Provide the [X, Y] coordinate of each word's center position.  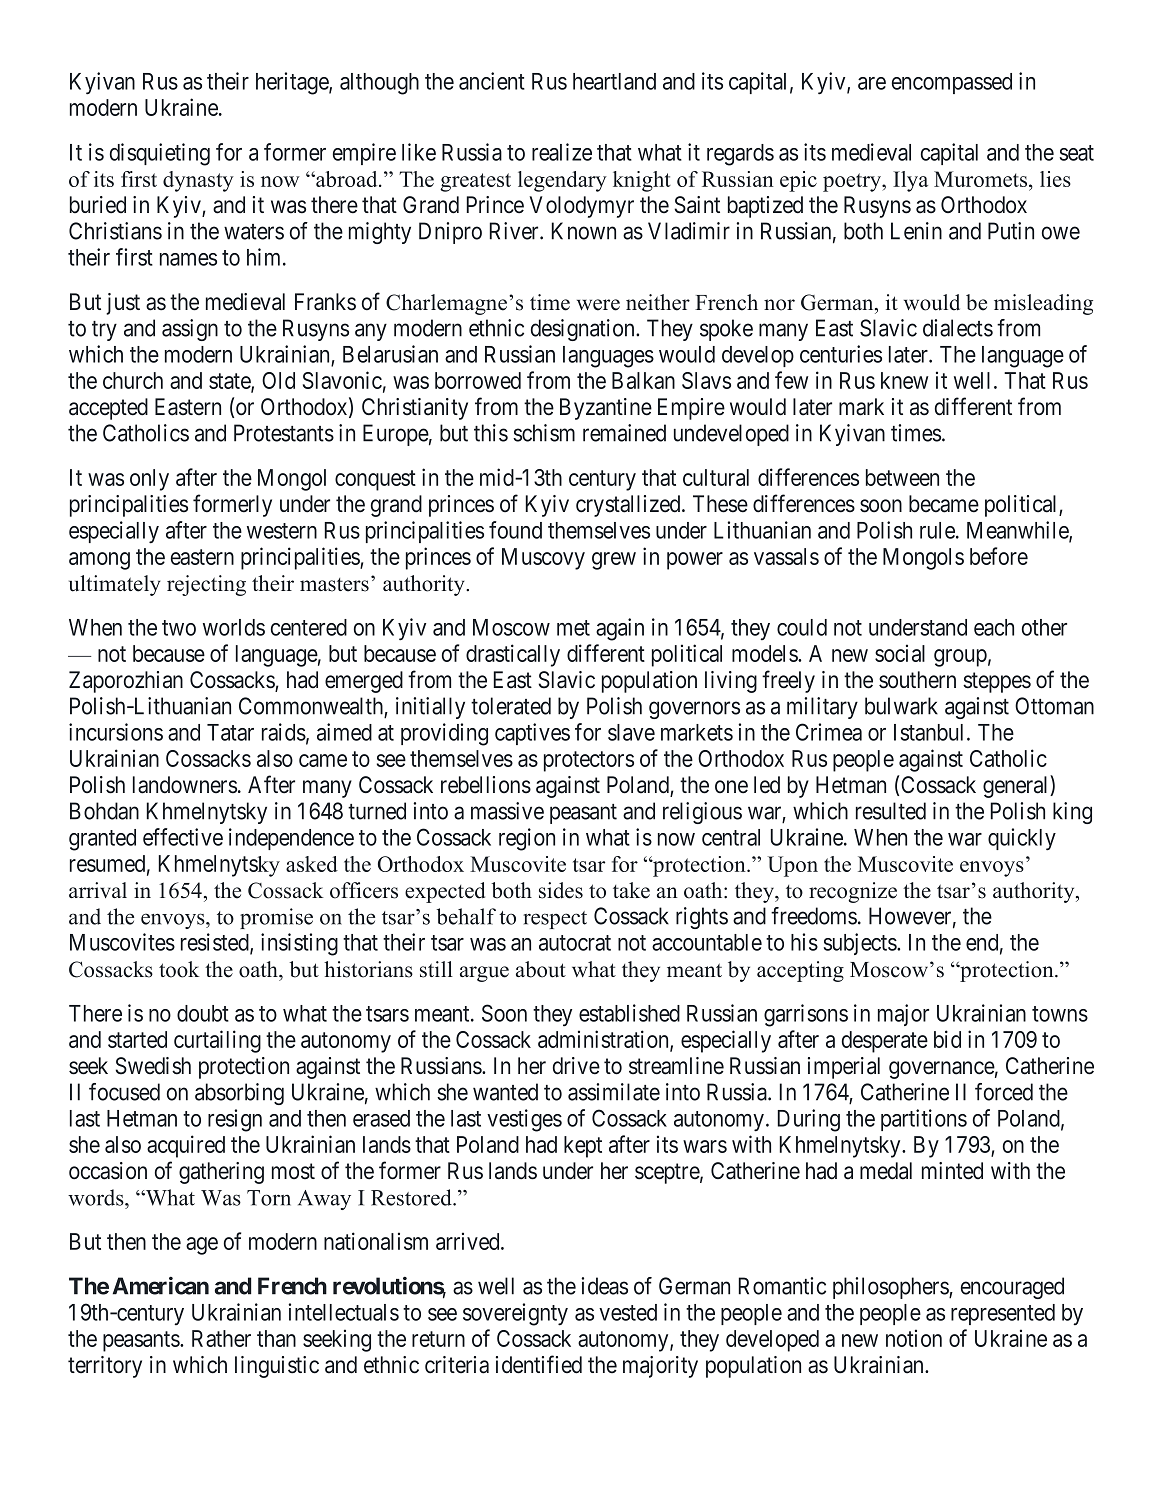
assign [190, 330]
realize [562, 152]
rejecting [206, 585]
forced [1004, 1092]
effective [183, 837]
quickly [1022, 839]
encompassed [952, 83]
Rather [221, 1338]
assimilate [614, 1092]
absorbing [239, 1094]
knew [904, 380]
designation [584, 330]
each [994, 627]
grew [614, 561]
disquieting [160, 154]
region [527, 839]
